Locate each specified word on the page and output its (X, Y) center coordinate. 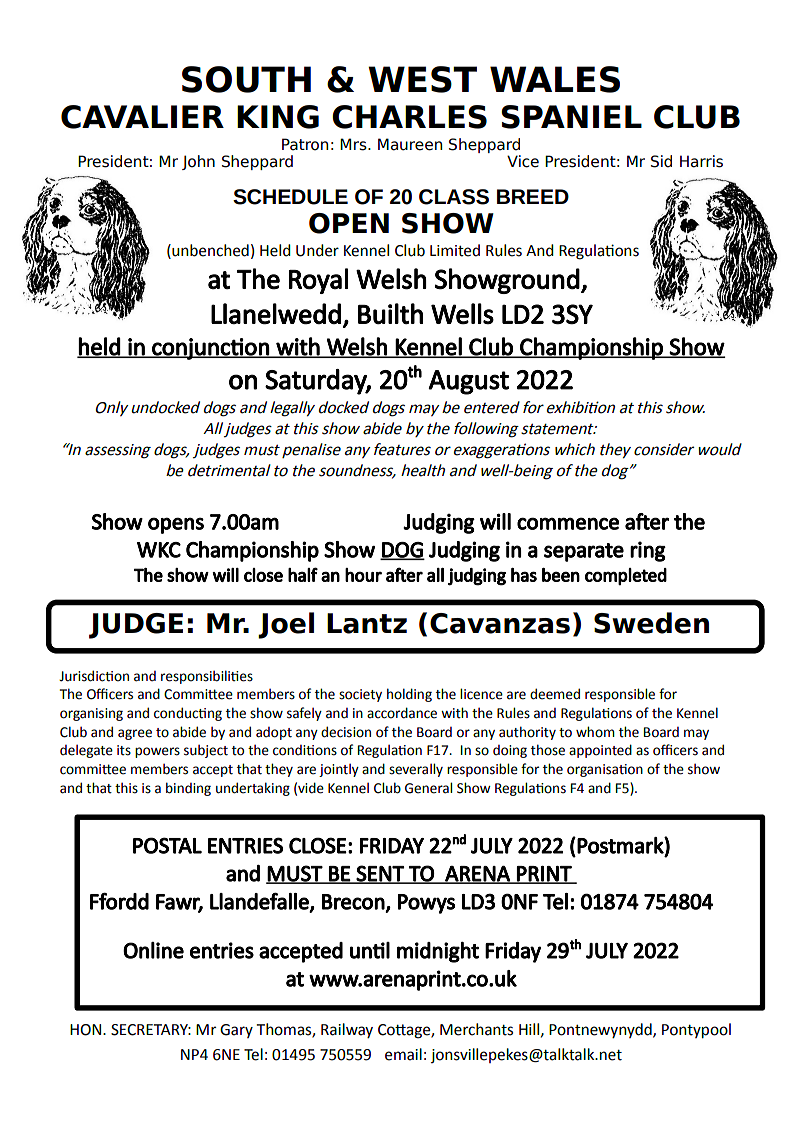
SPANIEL (571, 117)
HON (87, 1030)
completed (626, 576)
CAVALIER (142, 117)
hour (363, 575)
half (303, 574)
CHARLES (409, 117)
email (403, 1054)
